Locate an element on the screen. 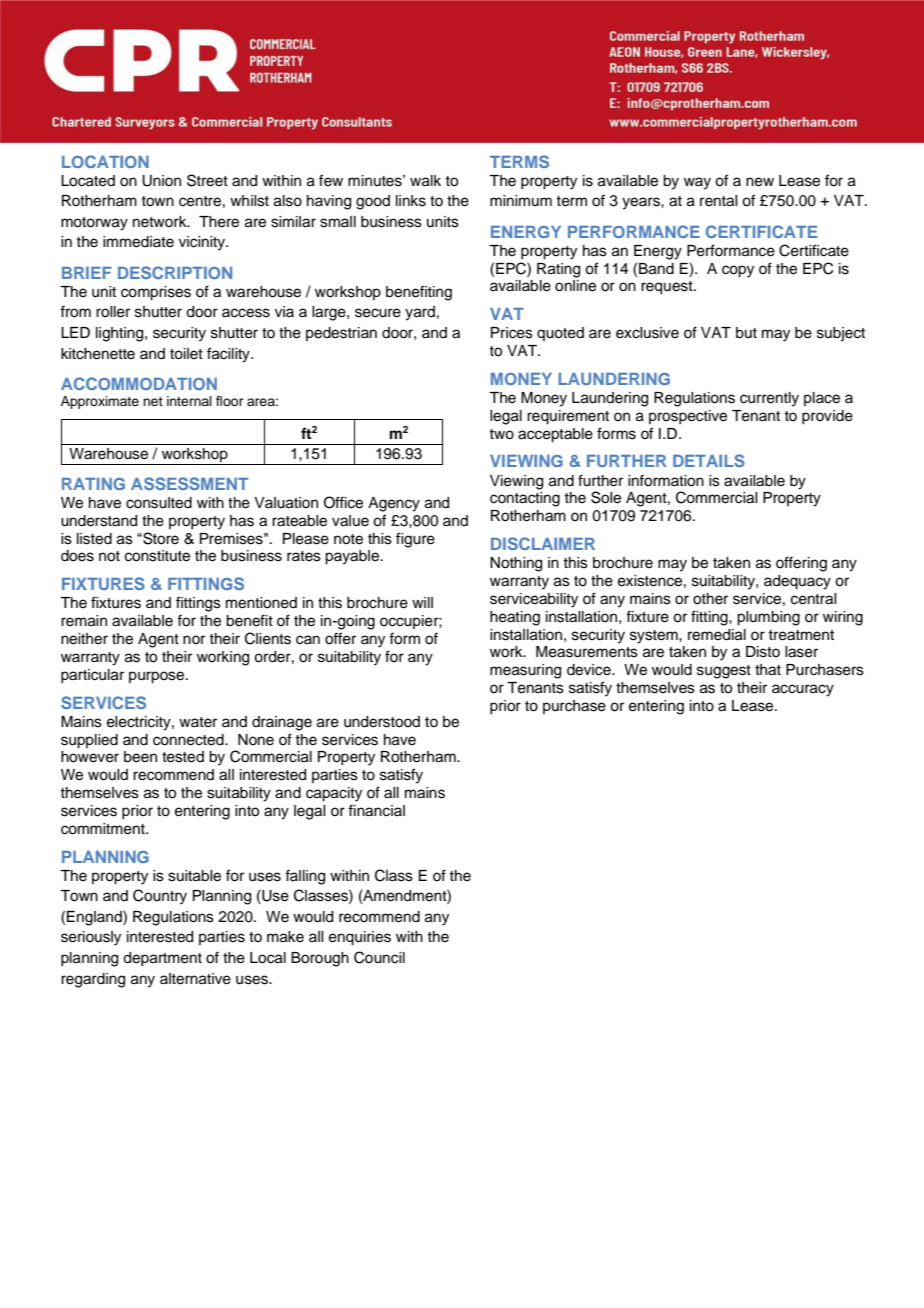 Image resolution: width=924 pixels, height=1308 pixels. walk is located at coordinates (425, 181).
